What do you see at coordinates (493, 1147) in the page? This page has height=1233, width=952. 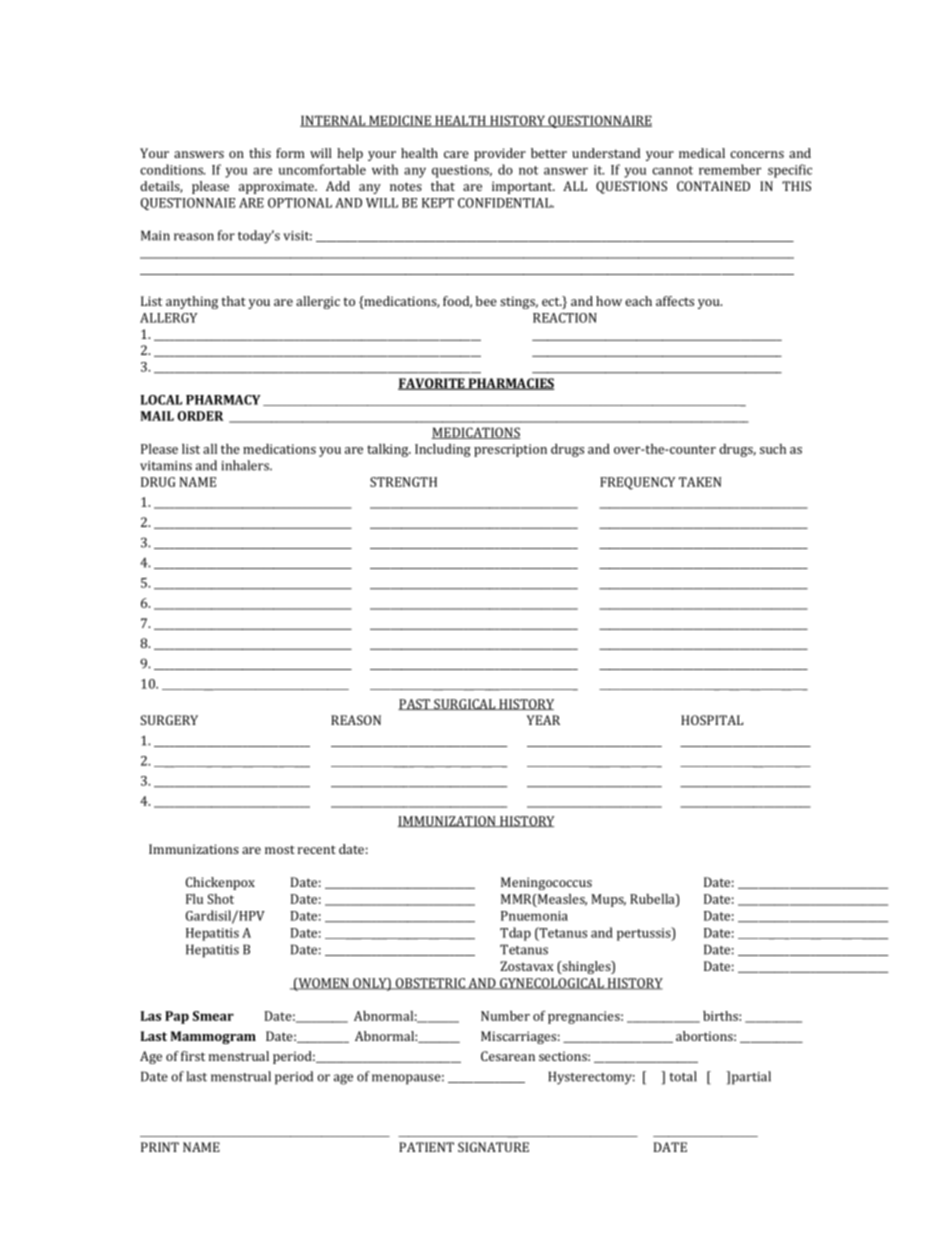 I see `SIGNATURE` at bounding box center [493, 1147].
